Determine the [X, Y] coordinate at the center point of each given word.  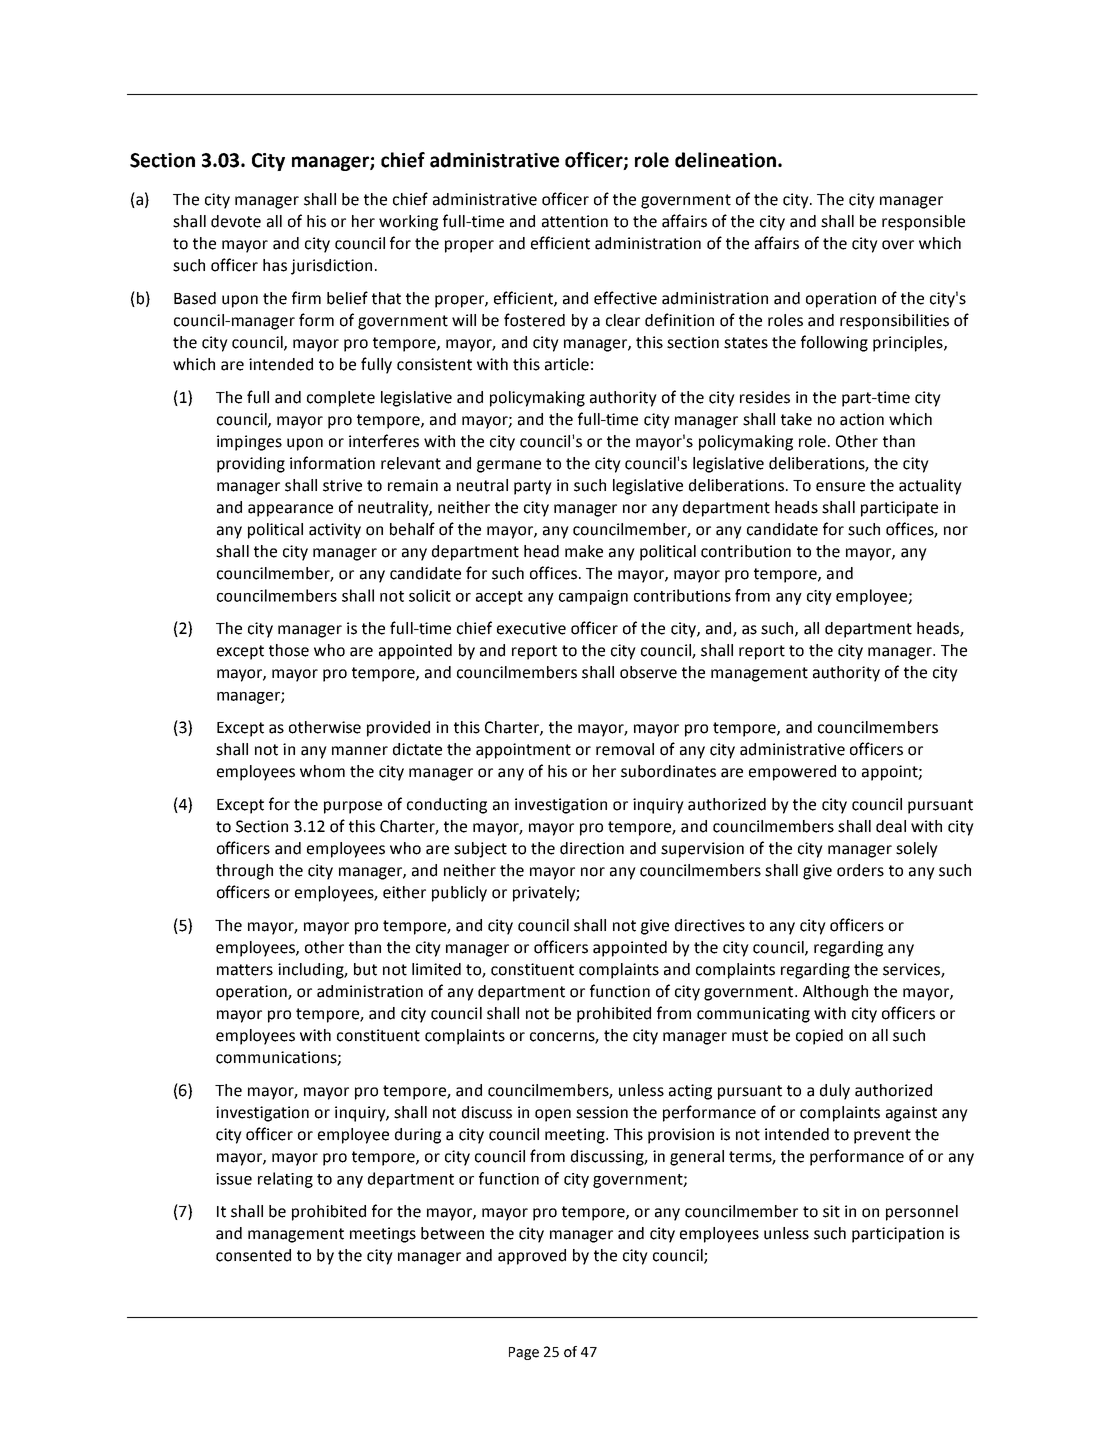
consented [253, 1255]
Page [524, 1353]
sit [831, 1211]
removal [625, 749]
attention [575, 221]
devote [236, 221]
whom [322, 771]
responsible [923, 223]
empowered [792, 773]
